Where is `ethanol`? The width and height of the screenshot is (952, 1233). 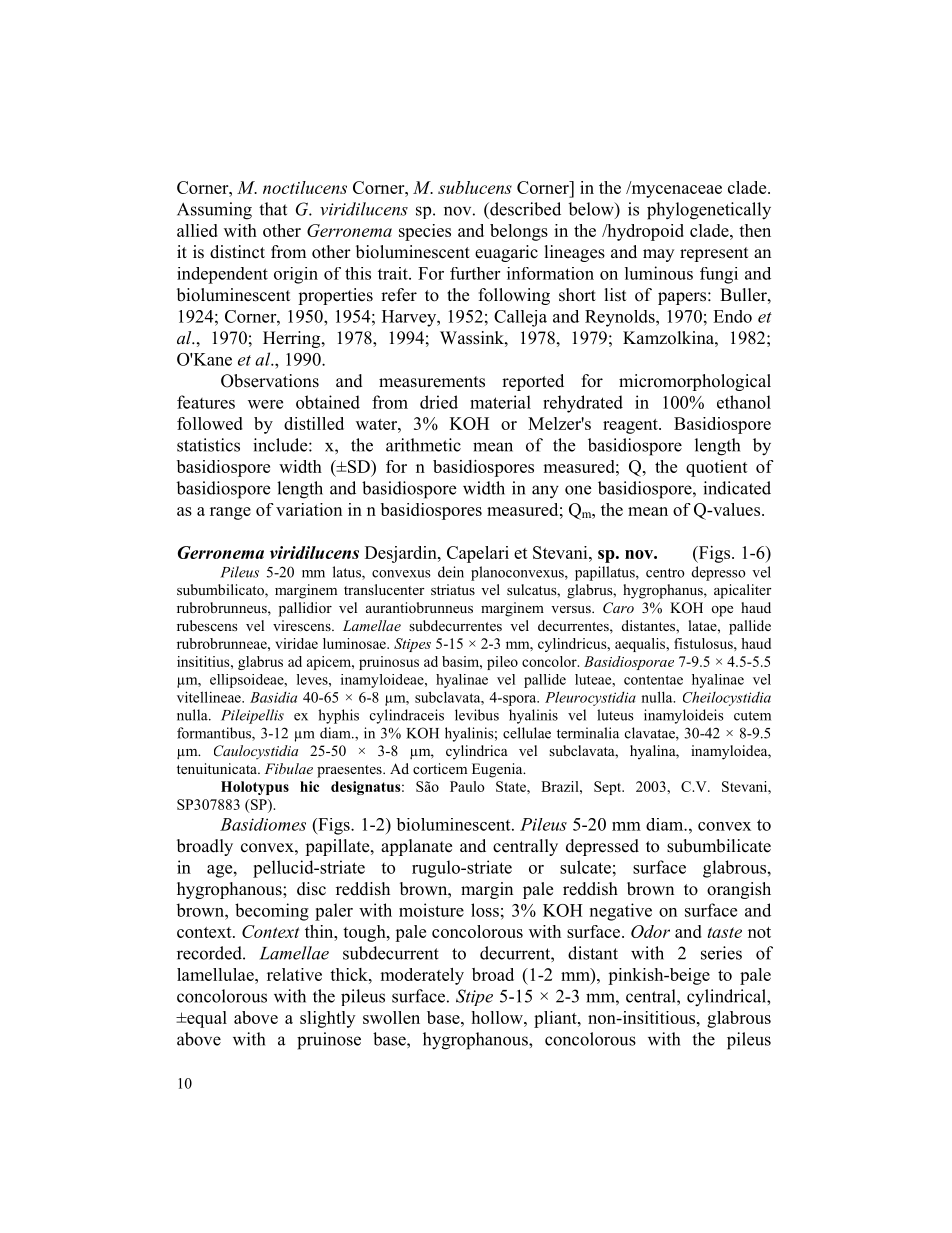
ethanol is located at coordinates (744, 402).
